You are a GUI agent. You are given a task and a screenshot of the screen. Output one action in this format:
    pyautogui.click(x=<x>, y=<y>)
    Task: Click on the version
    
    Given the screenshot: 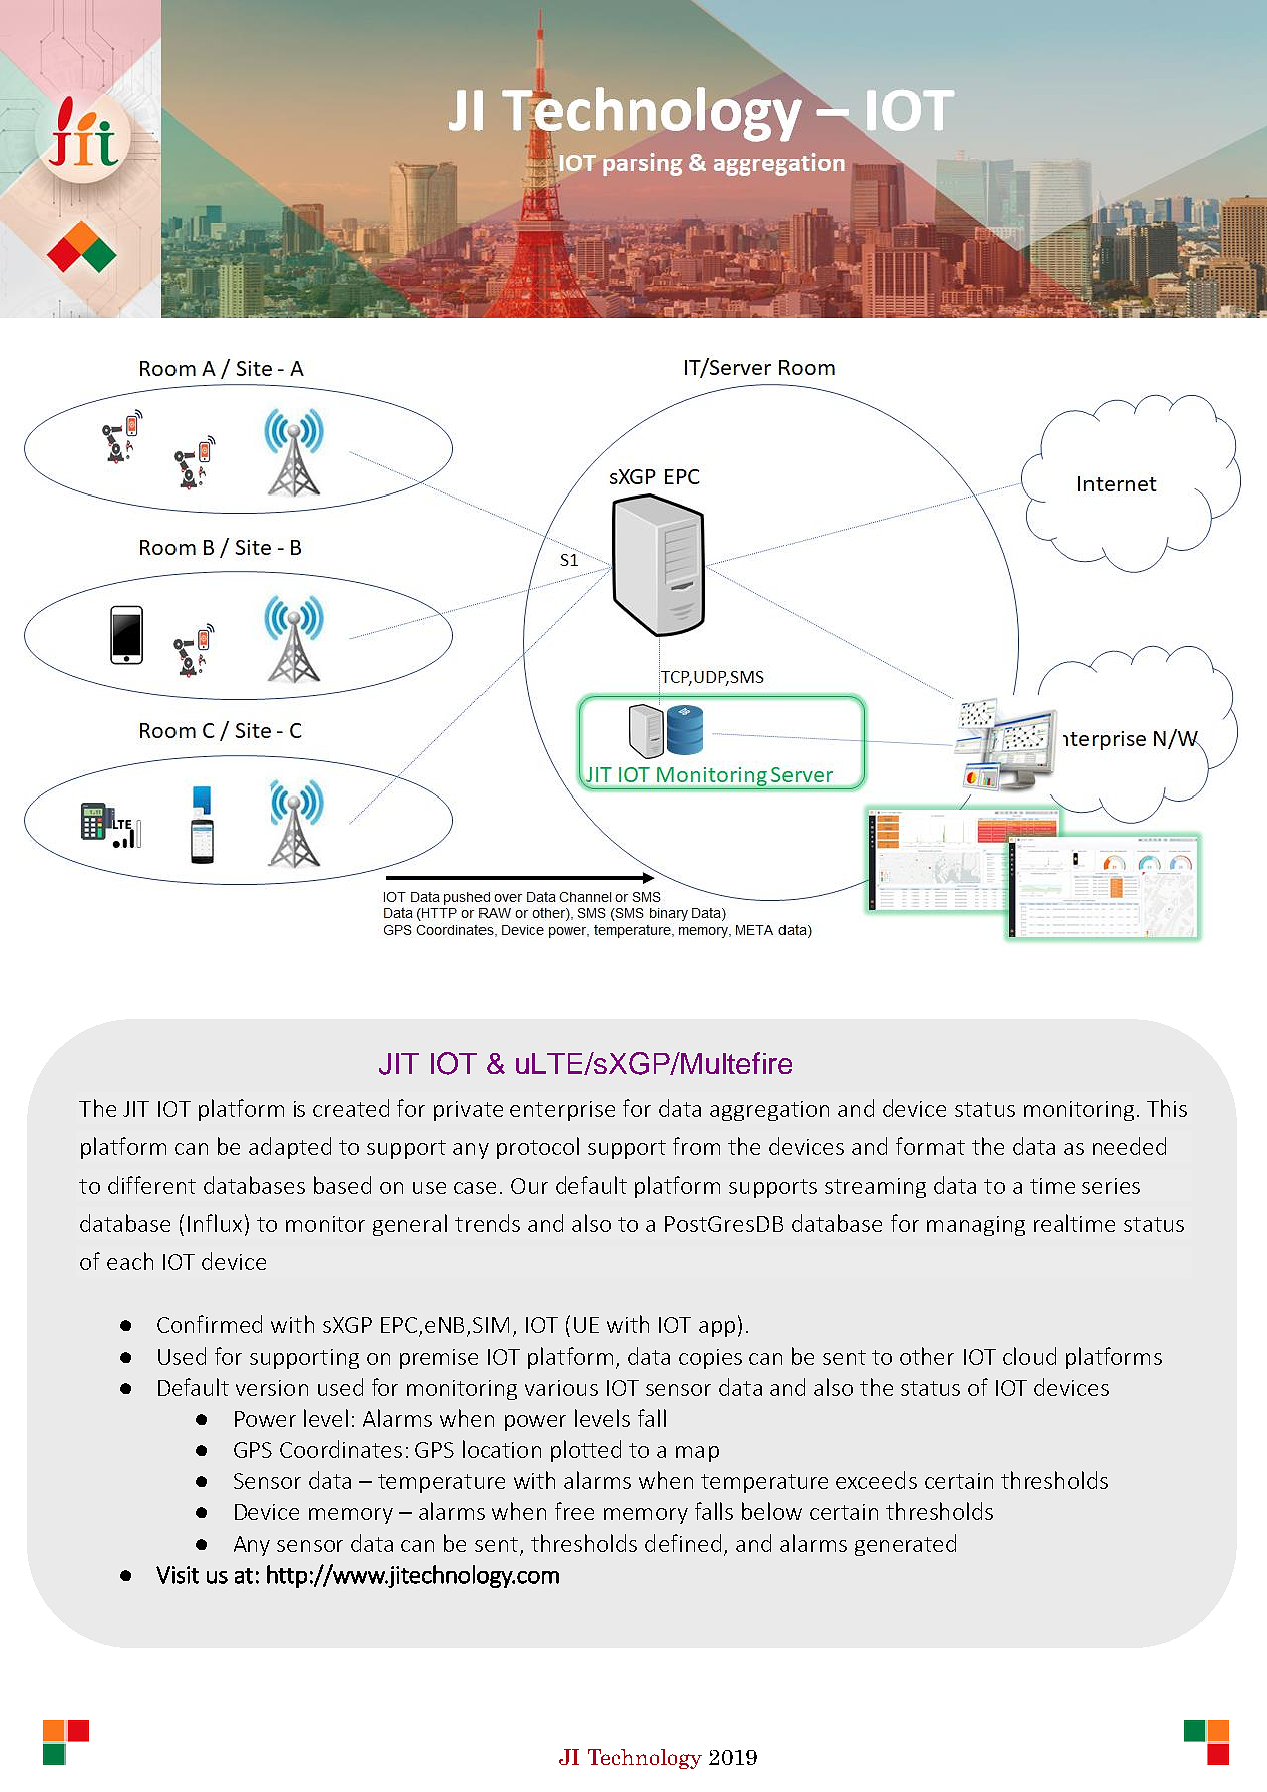 What is the action you would take?
    pyautogui.click(x=272, y=1388)
